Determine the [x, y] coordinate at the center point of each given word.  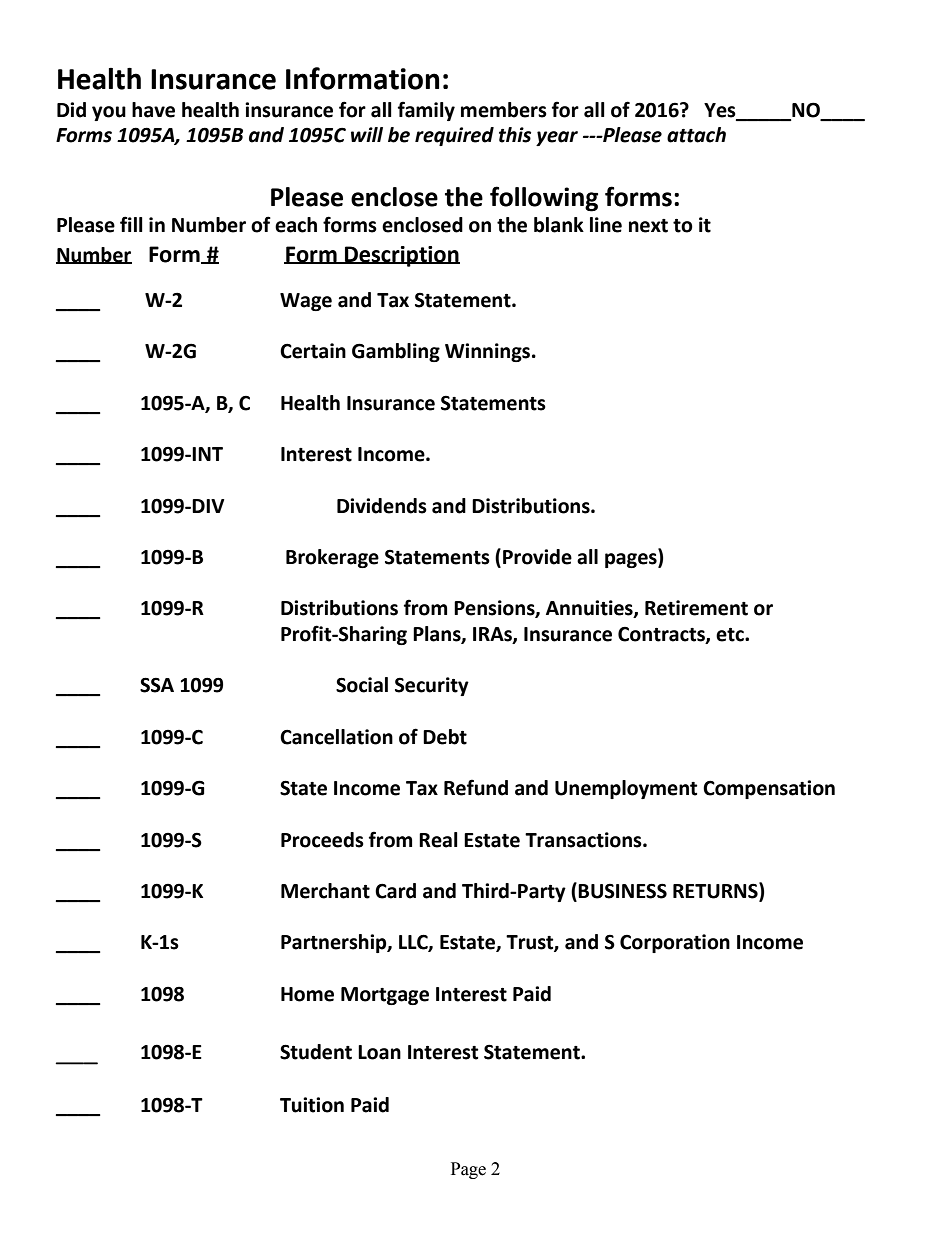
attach [696, 135]
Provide [537, 557]
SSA [157, 685]
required [454, 136]
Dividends [382, 506]
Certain [313, 351]
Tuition [312, 1105]
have [153, 110]
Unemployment [626, 789]
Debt [445, 737]
